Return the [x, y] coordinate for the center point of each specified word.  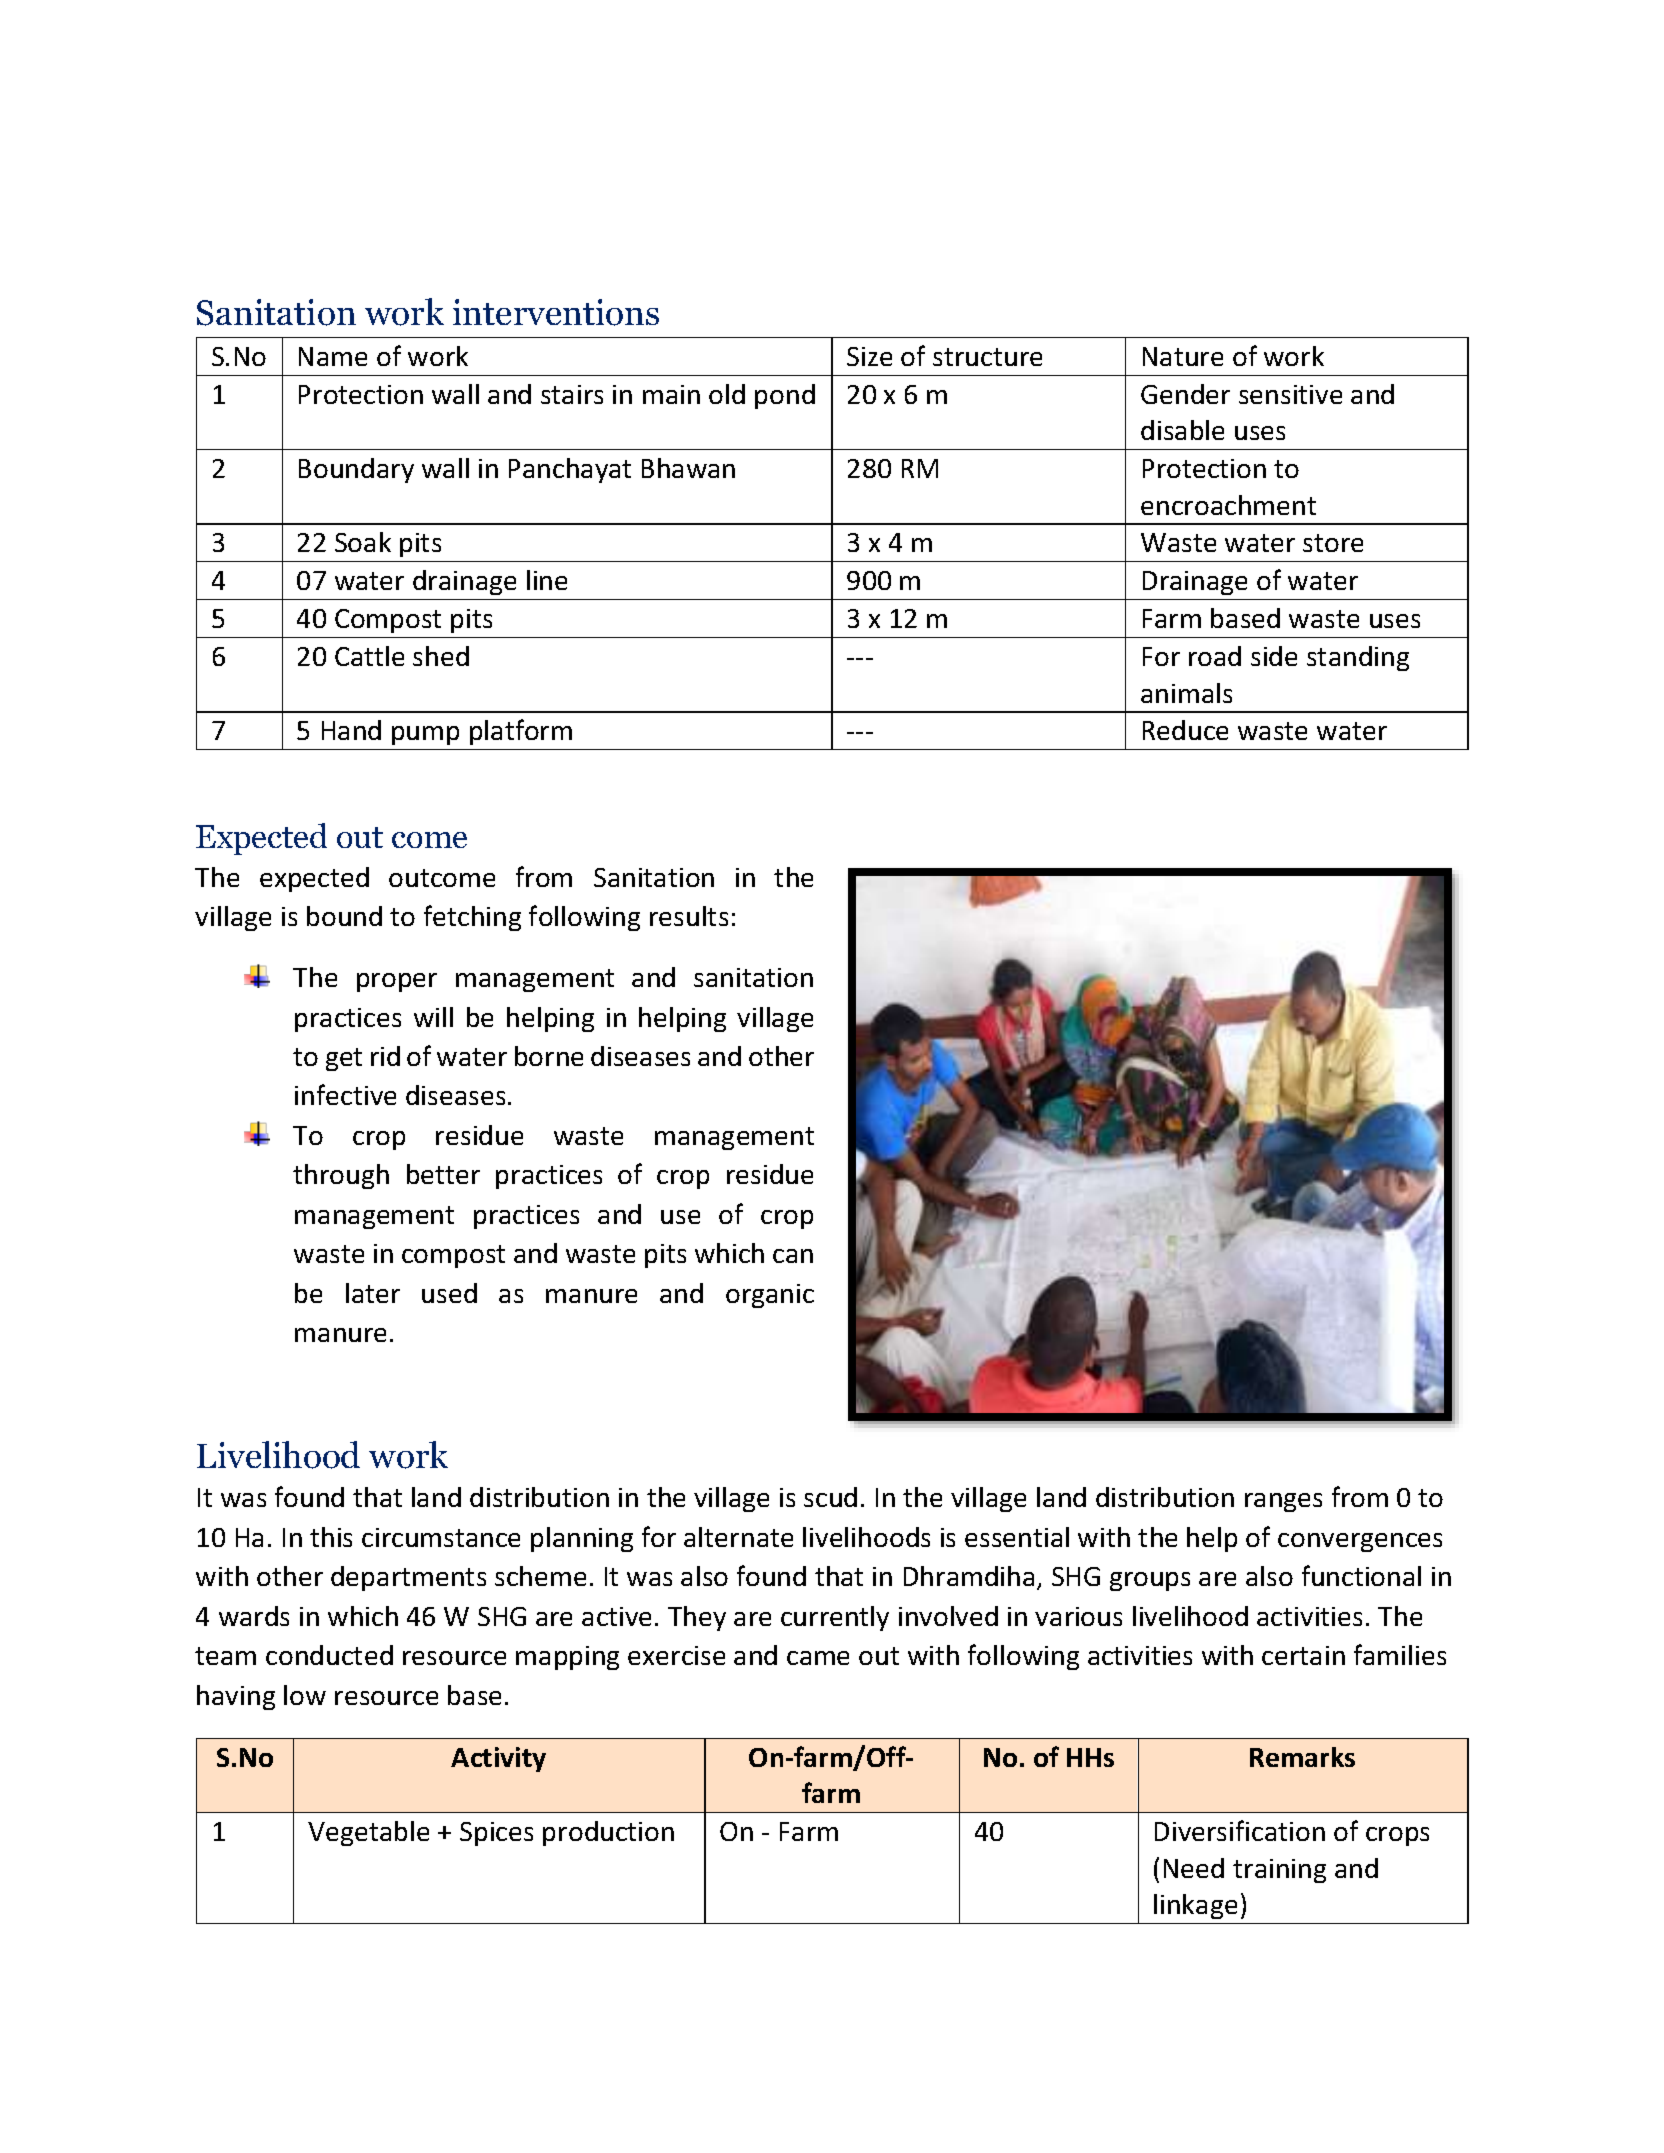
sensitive [1290, 394]
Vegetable [368, 1833]
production [608, 1833]
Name [333, 356]
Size [869, 356]
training [1279, 1871]
